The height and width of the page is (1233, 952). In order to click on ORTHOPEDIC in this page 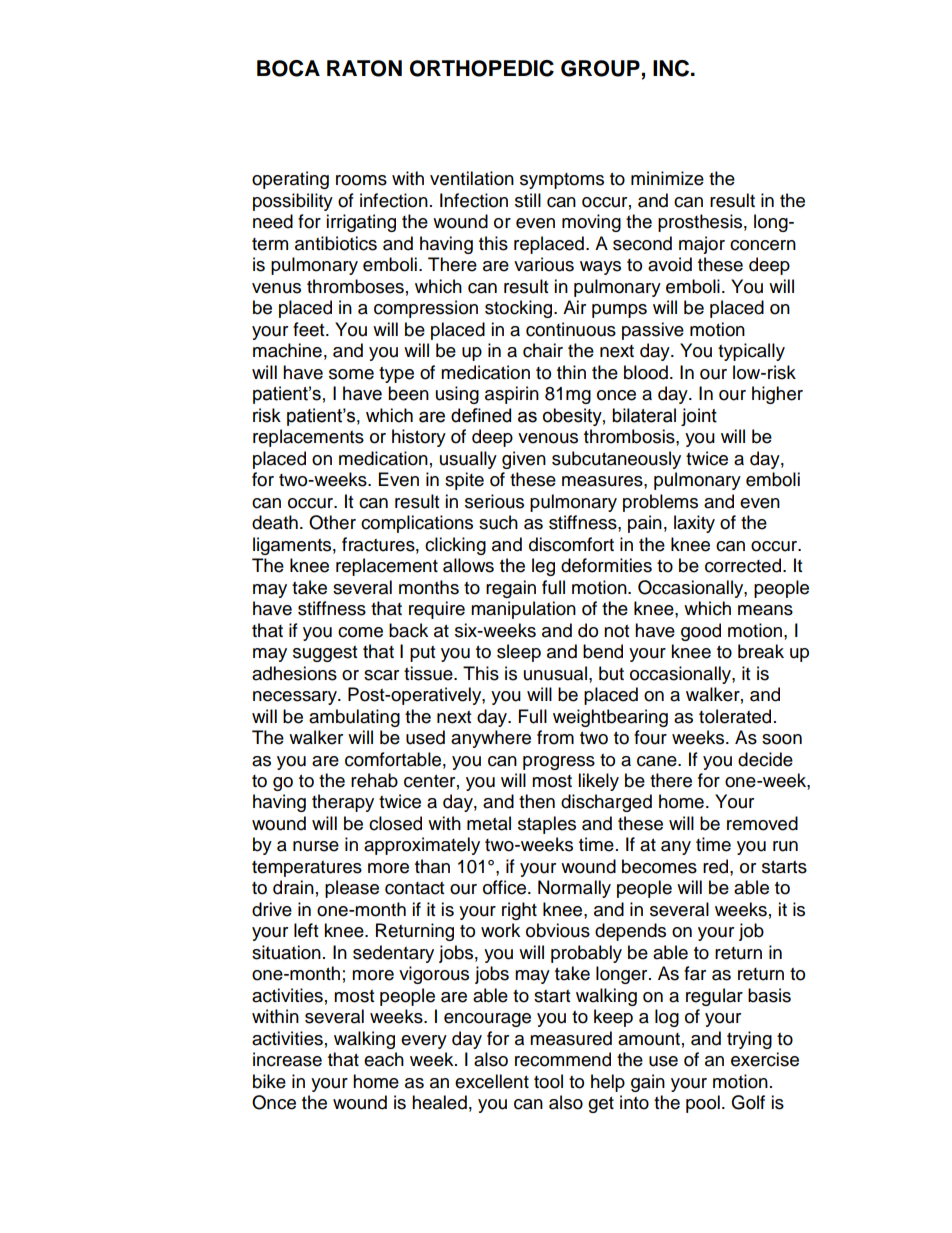, I will do `click(482, 68)`.
